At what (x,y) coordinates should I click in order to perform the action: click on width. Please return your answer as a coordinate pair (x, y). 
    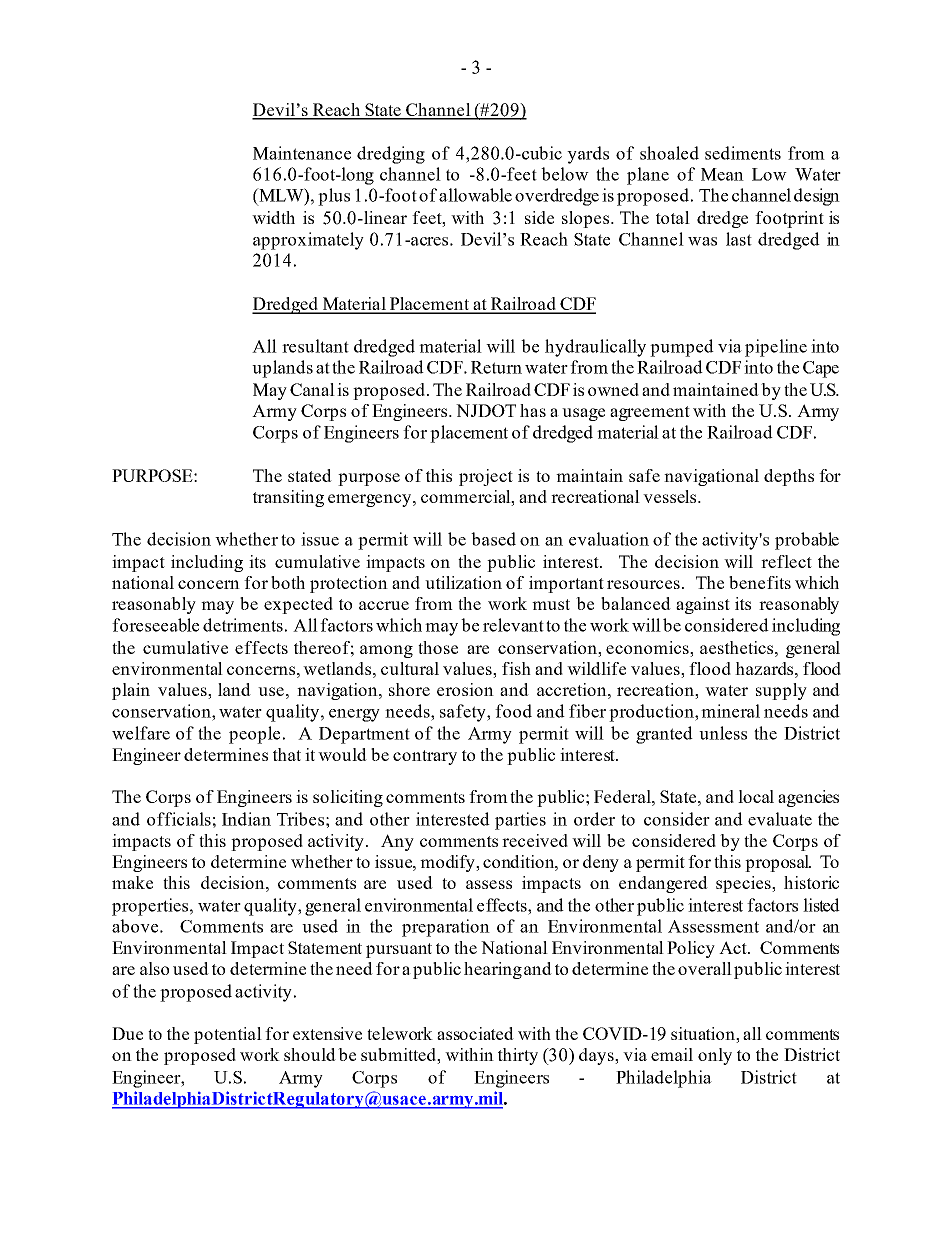
    Looking at the image, I should click on (273, 217).
